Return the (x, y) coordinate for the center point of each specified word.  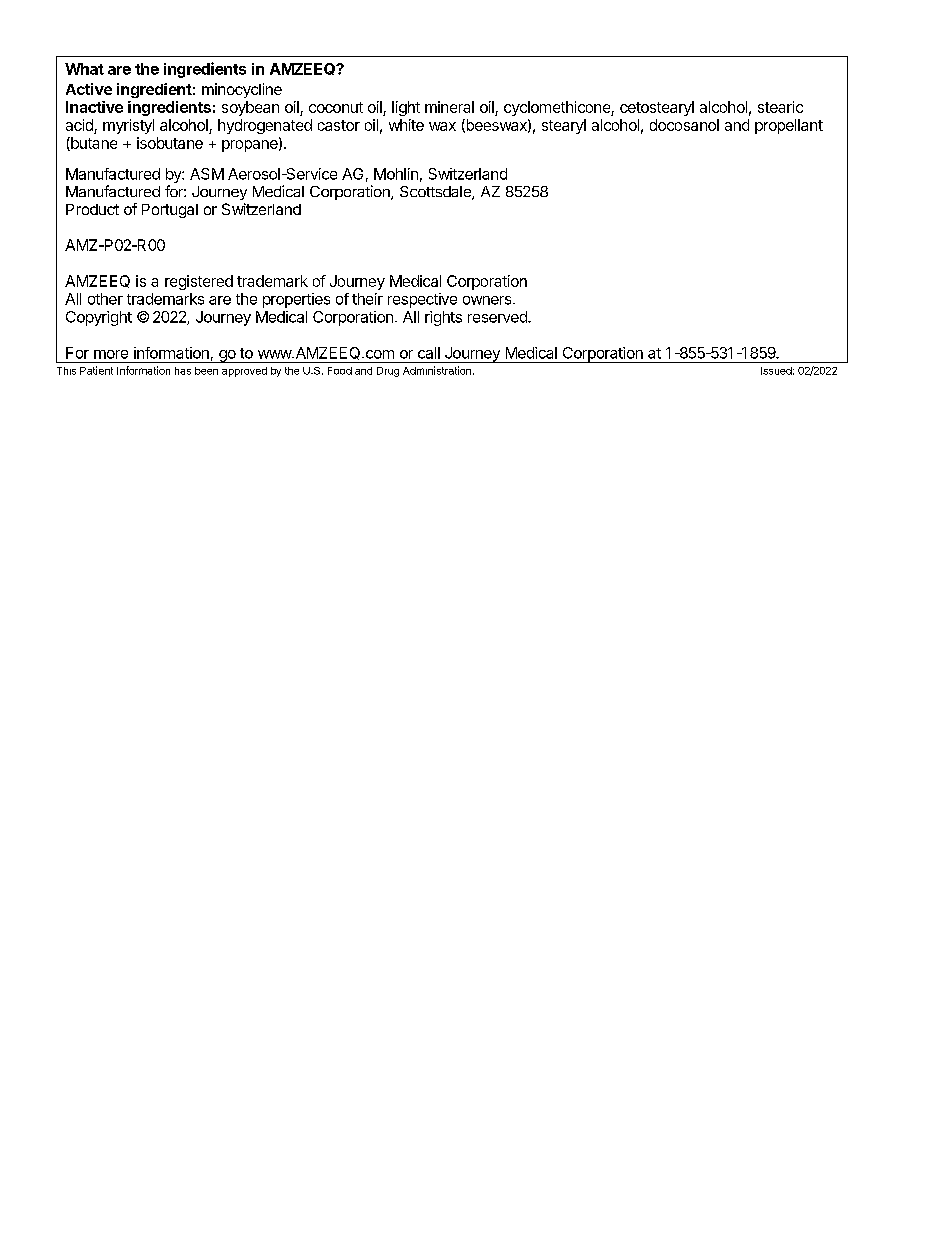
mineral (449, 107)
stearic (780, 107)
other (105, 299)
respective (422, 300)
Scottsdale (436, 193)
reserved (498, 317)
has (183, 371)
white (406, 125)
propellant (789, 126)
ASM (207, 174)
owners (488, 300)
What (84, 69)
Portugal (170, 211)
